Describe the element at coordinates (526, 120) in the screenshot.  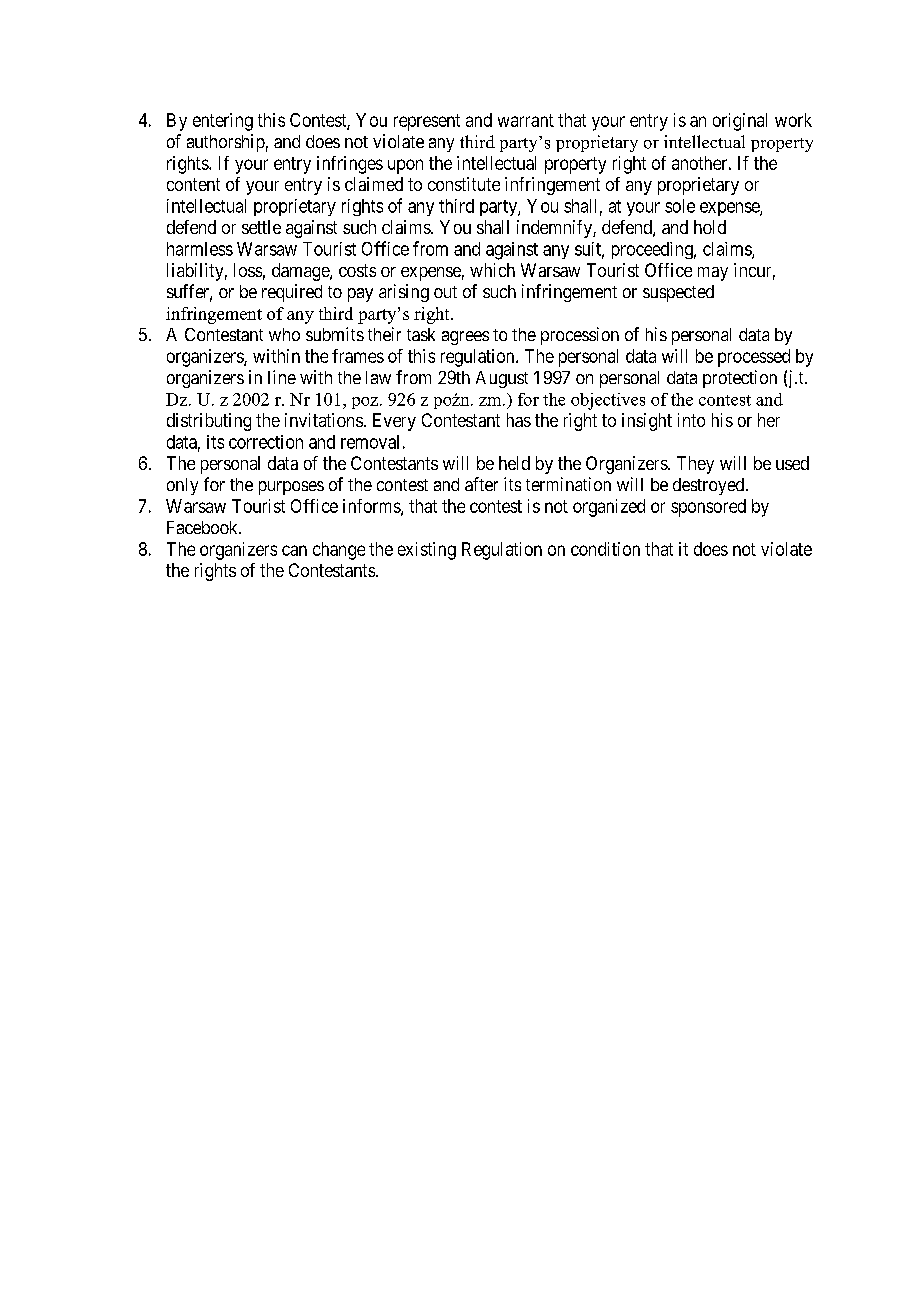
I see `warrant` at that location.
